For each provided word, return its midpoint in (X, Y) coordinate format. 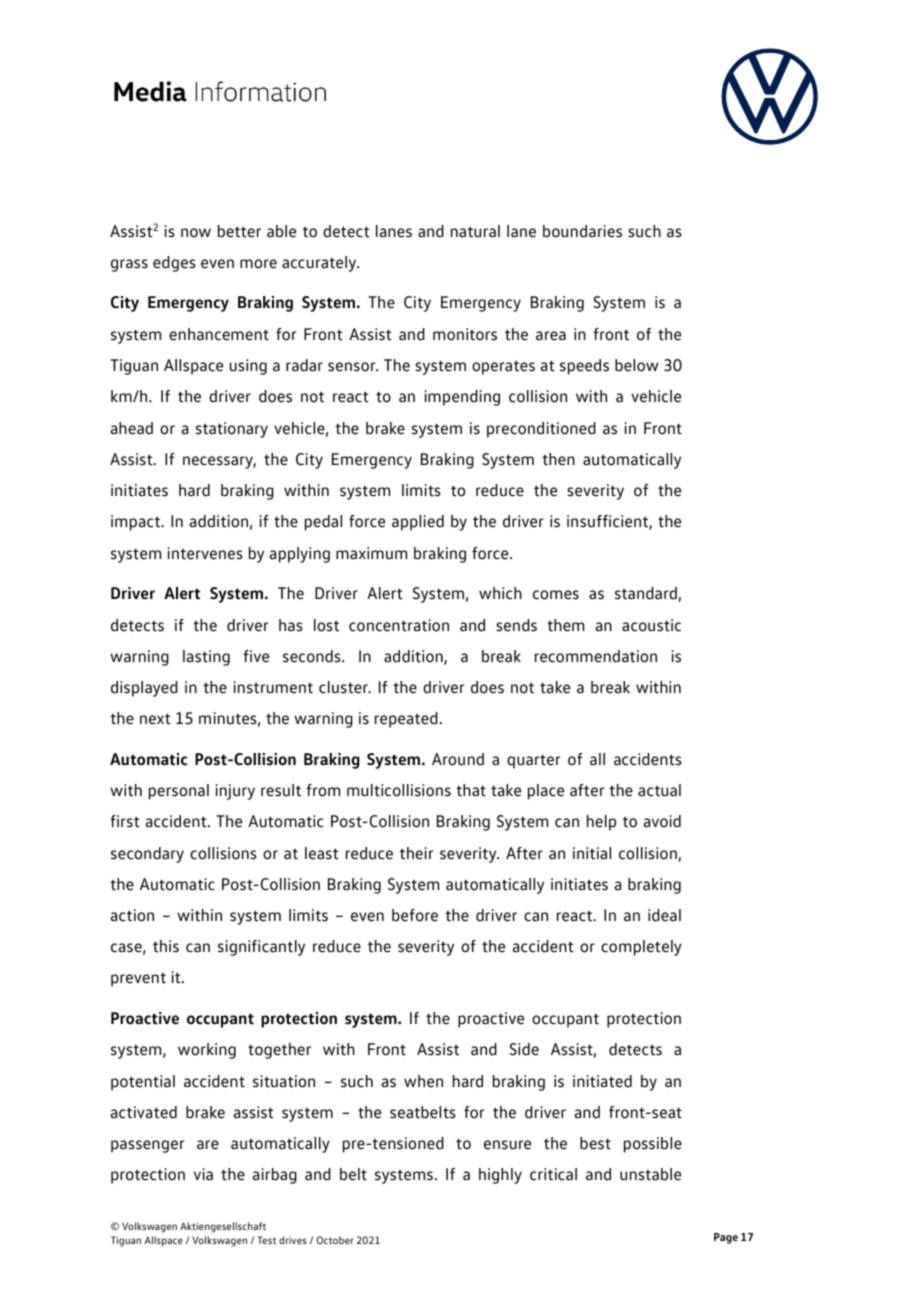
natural (475, 231)
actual (659, 790)
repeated (406, 720)
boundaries (582, 231)
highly (500, 1176)
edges (174, 264)
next (155, 719)
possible (653, 1145)
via (203, 1174)
